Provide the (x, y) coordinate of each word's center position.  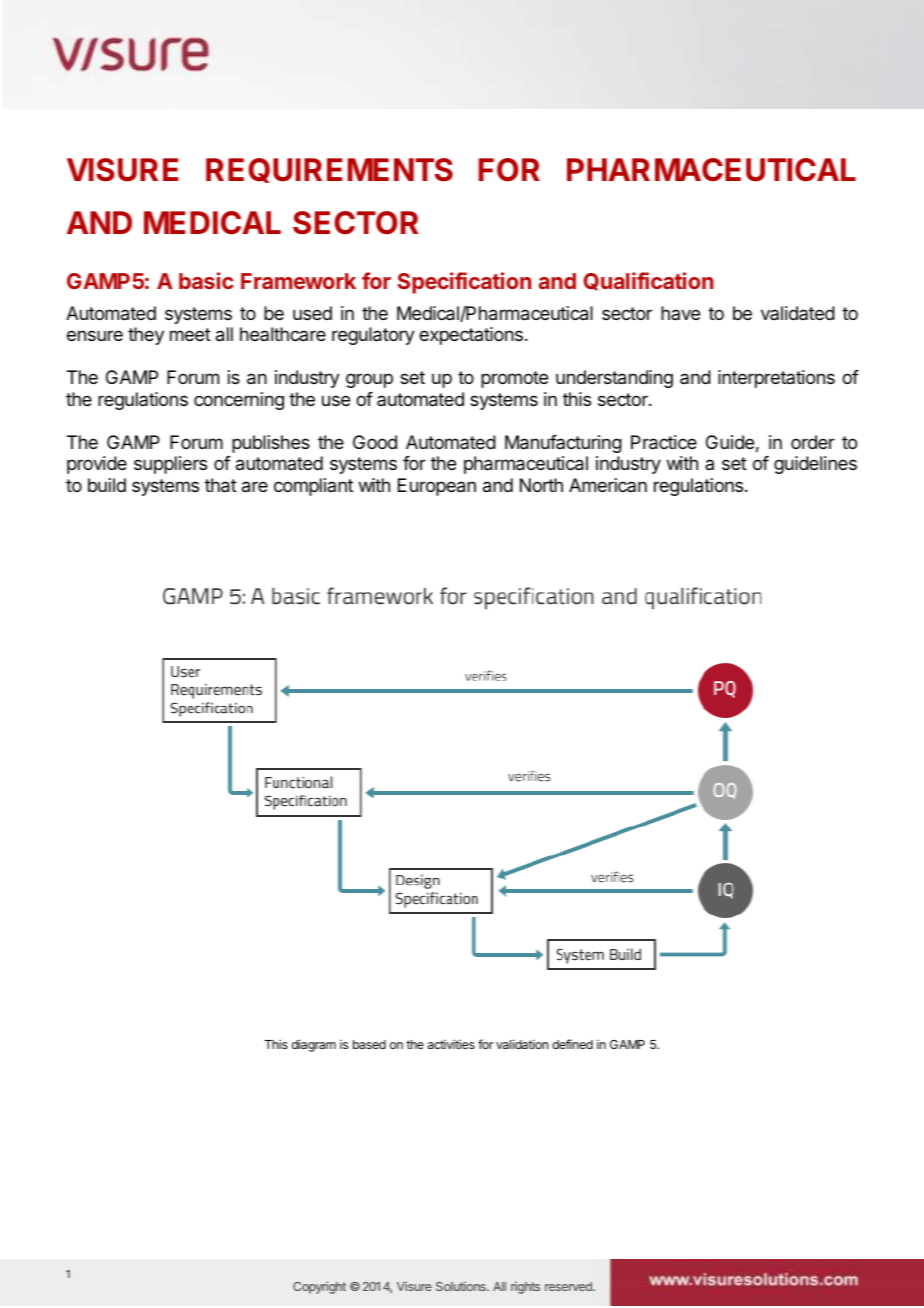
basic (206, 280)
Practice (664, 442)
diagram (314, 1045)
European (437, 487)
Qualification (648, 281)
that (221, 485)
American (608, 485)
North (541, 485)
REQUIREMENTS (329, 170)
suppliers (170, 465)
